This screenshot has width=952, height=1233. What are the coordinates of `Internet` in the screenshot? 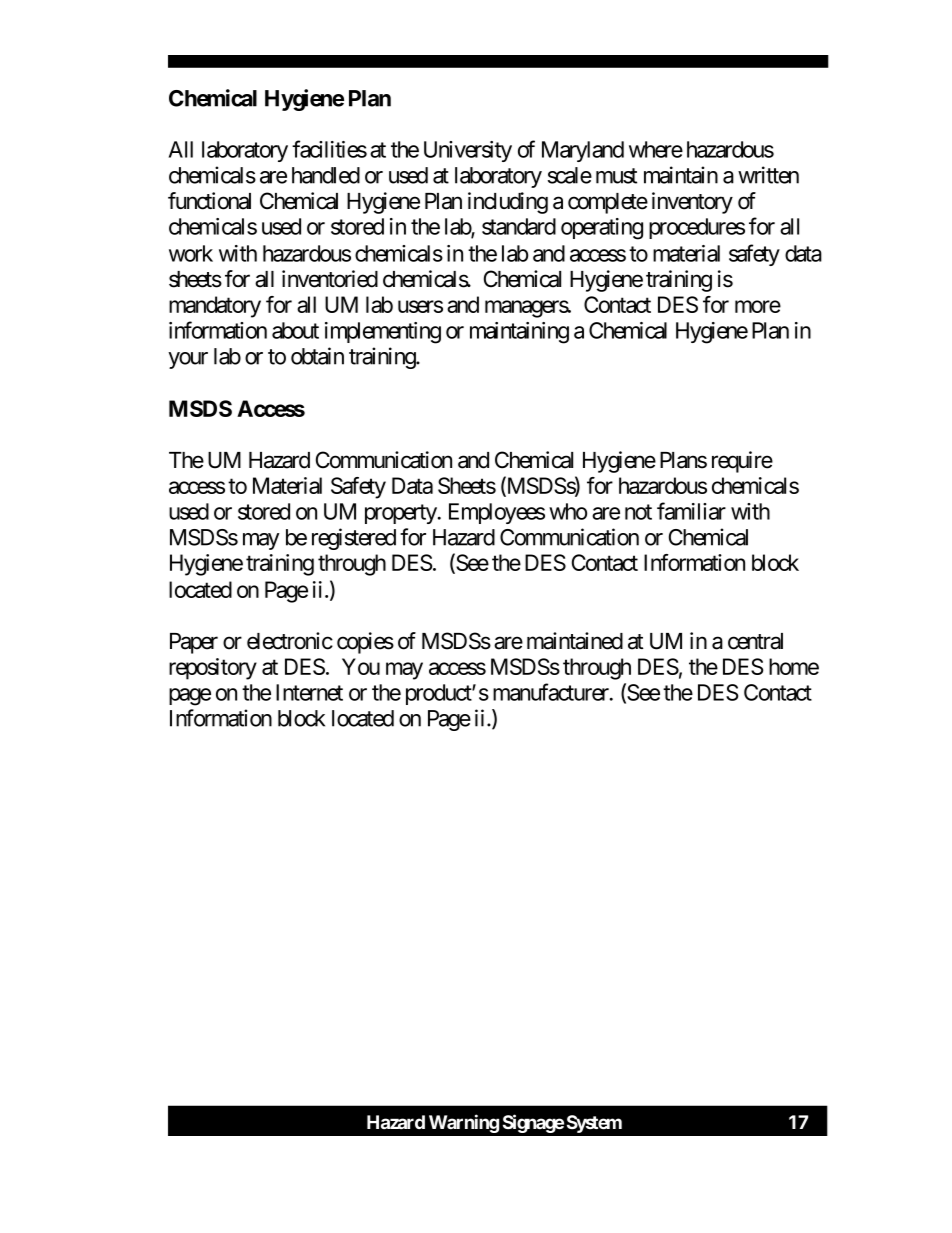 It's located at (309, 692).
